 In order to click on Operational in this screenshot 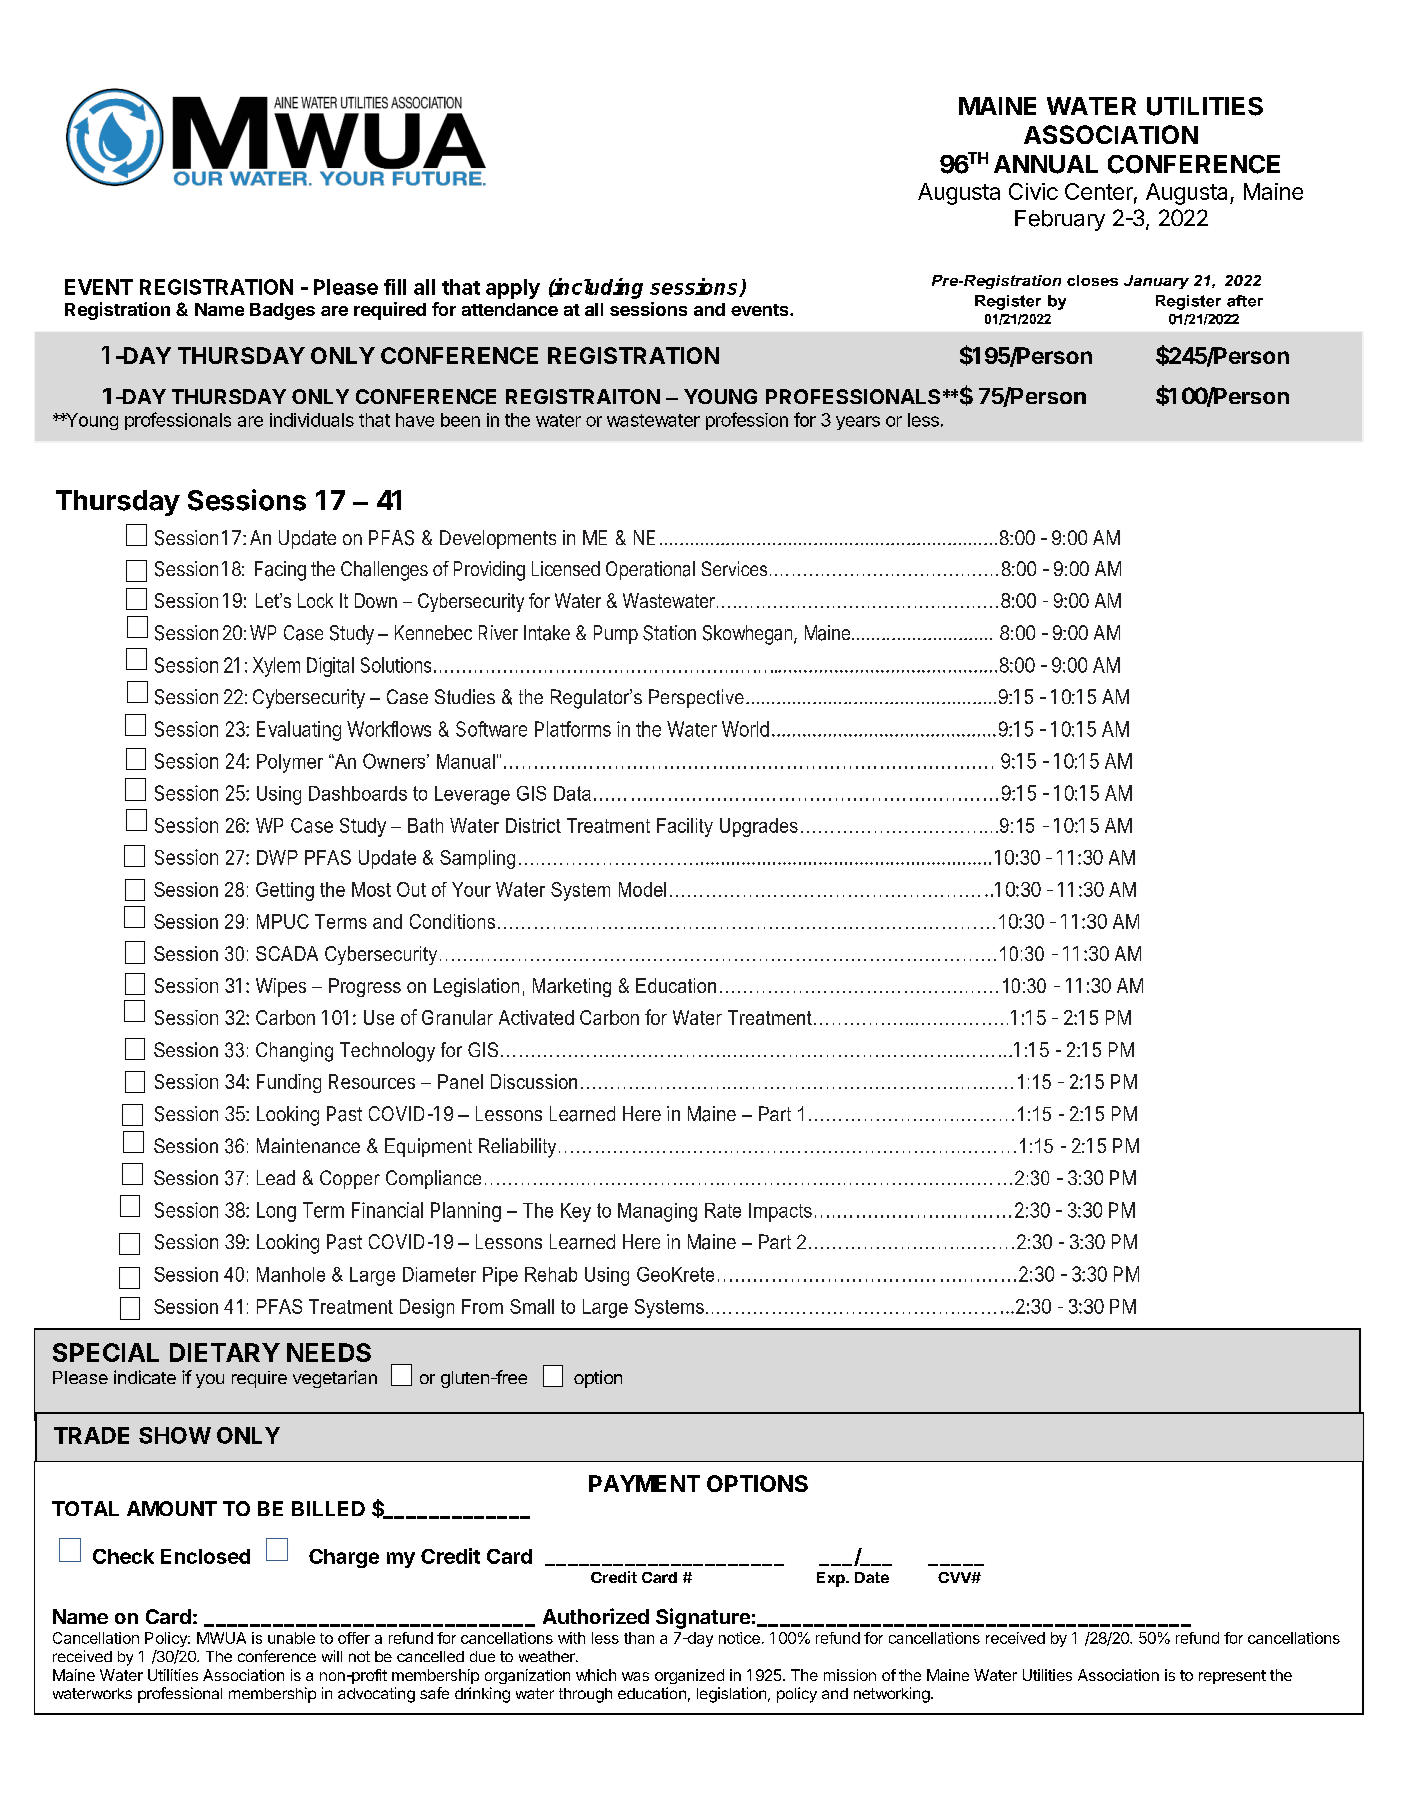, I will do `click(650, 570)`.
